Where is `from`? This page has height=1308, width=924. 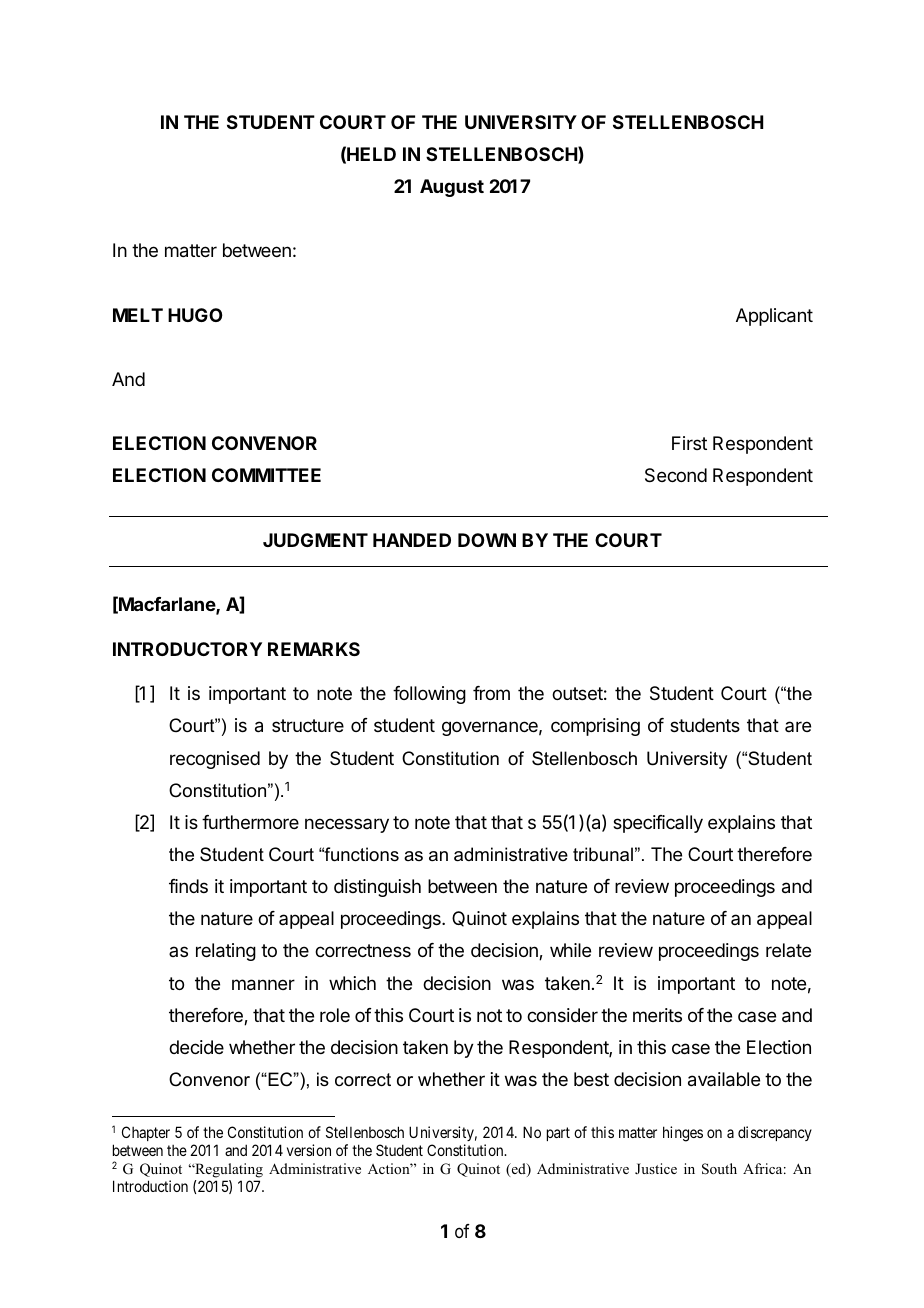 from is located at coordinates (491, 693).
